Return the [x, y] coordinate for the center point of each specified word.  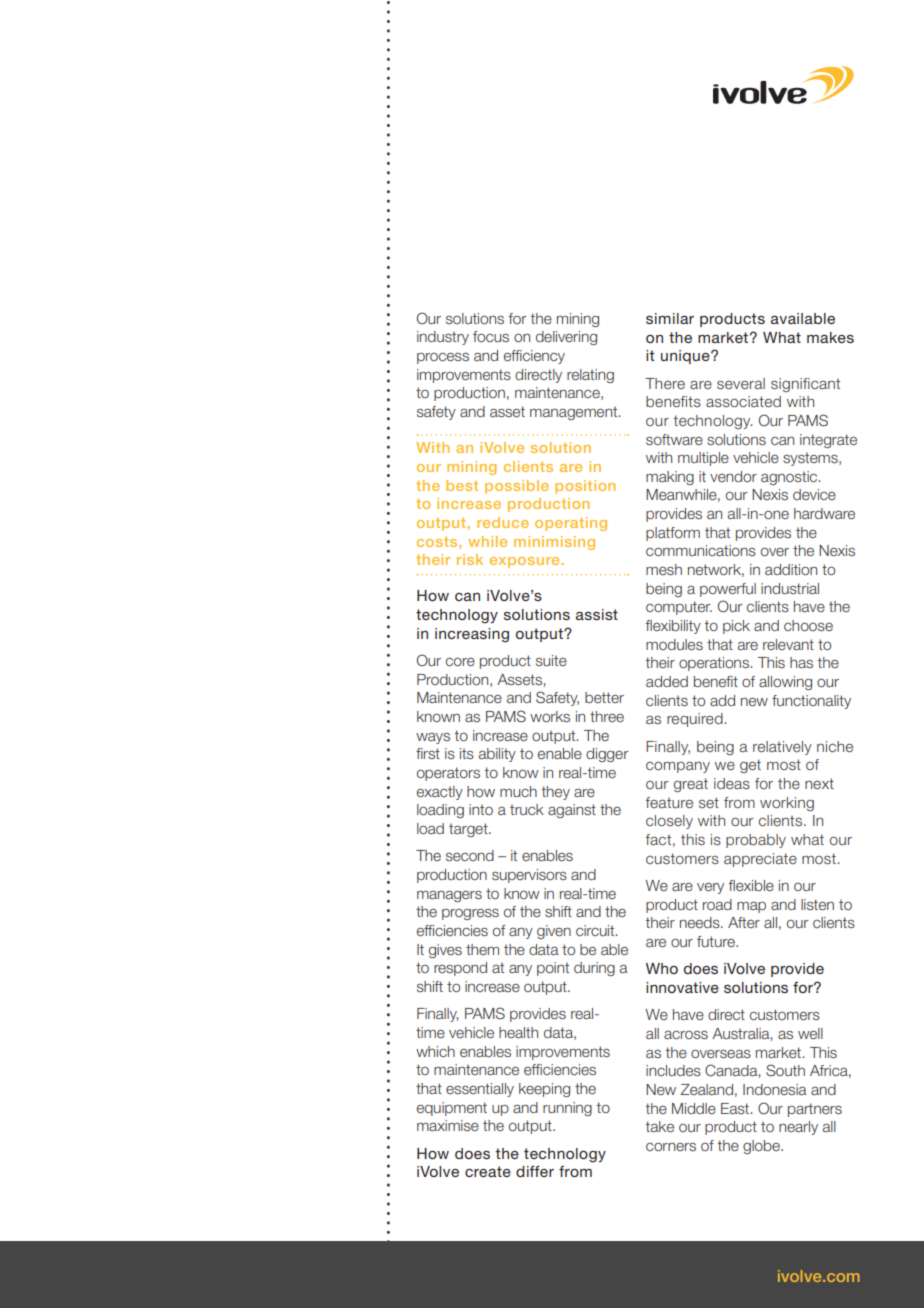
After [744, 922]
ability [497, 755]
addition [791, 569]
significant [805, 385]
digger [607, 755]
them [482, 949]
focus [491, 336]
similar [670, 318]
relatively [782, 748]
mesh [664, 569]
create [488, 1171]
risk [470, 559]
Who [662, 968]
